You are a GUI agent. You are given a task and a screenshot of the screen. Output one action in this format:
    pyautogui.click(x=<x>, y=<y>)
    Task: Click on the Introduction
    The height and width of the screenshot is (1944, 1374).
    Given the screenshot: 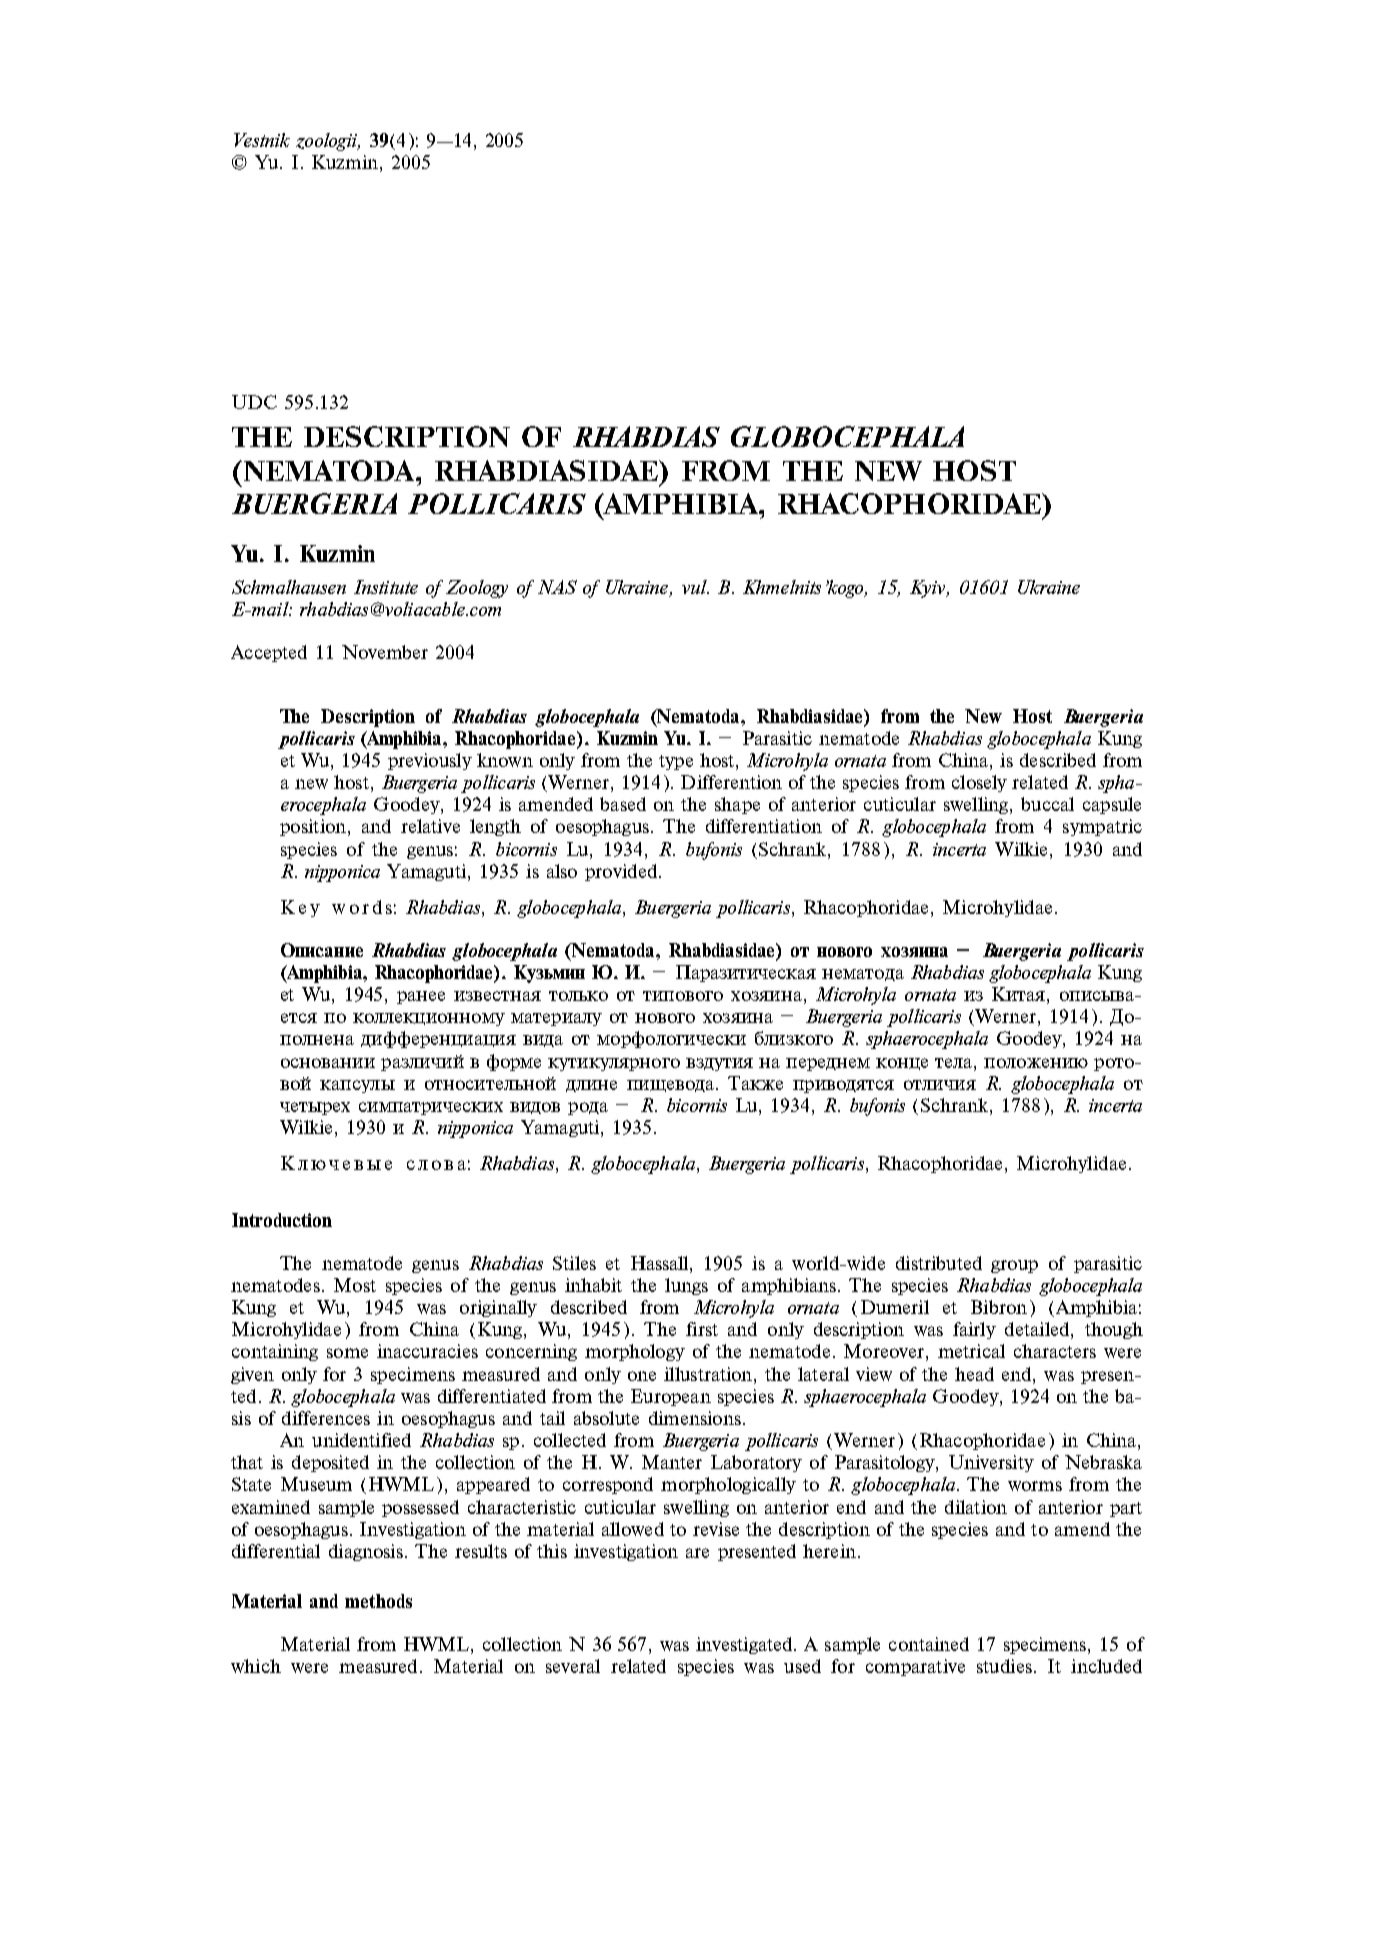 What is the action you would take?
    pyautogui.click(x=282, y=1220)
